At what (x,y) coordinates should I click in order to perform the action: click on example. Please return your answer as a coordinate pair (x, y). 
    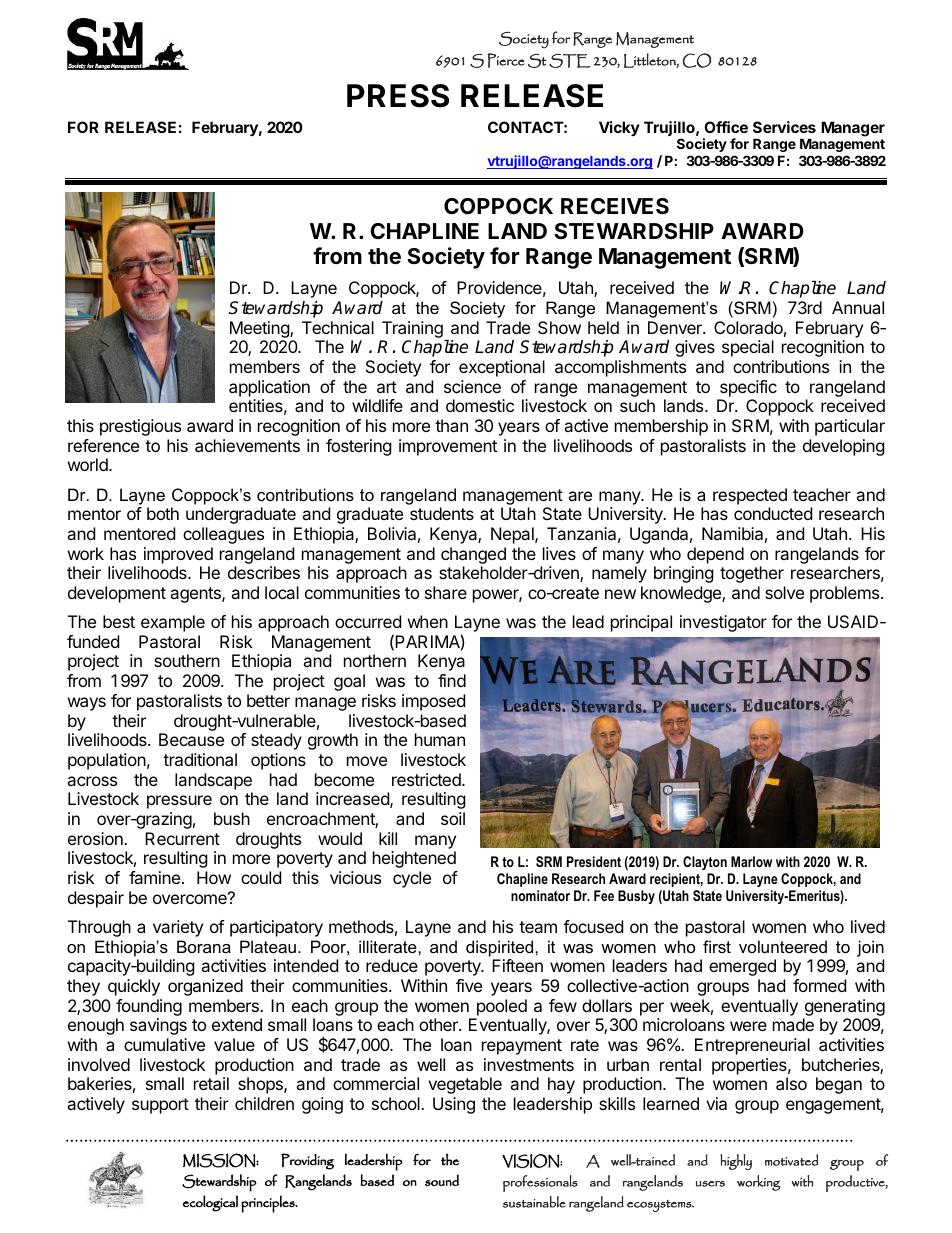
    Looking at the image, I should click on (173, 623).
